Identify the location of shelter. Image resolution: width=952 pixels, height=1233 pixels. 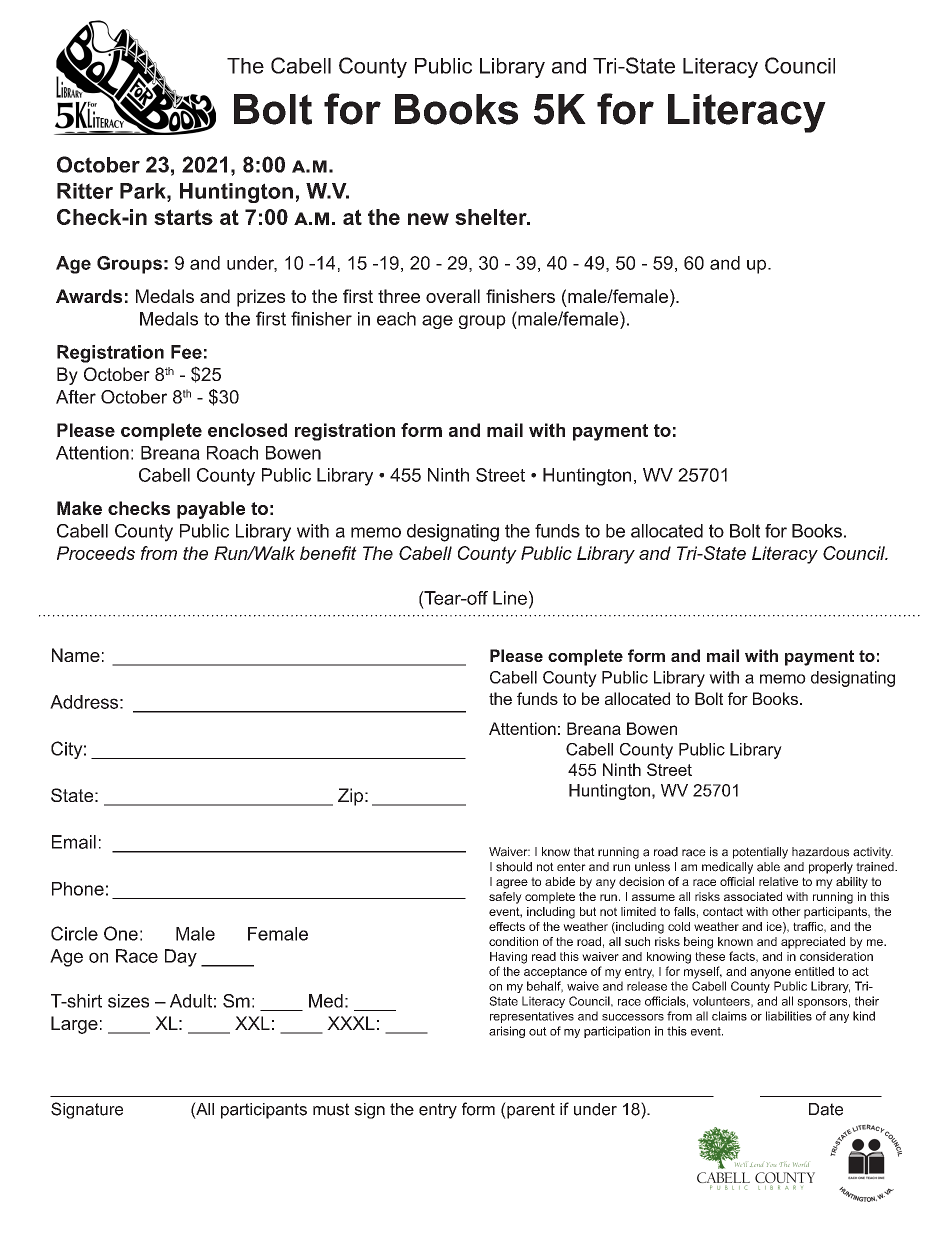
(492, 217).
